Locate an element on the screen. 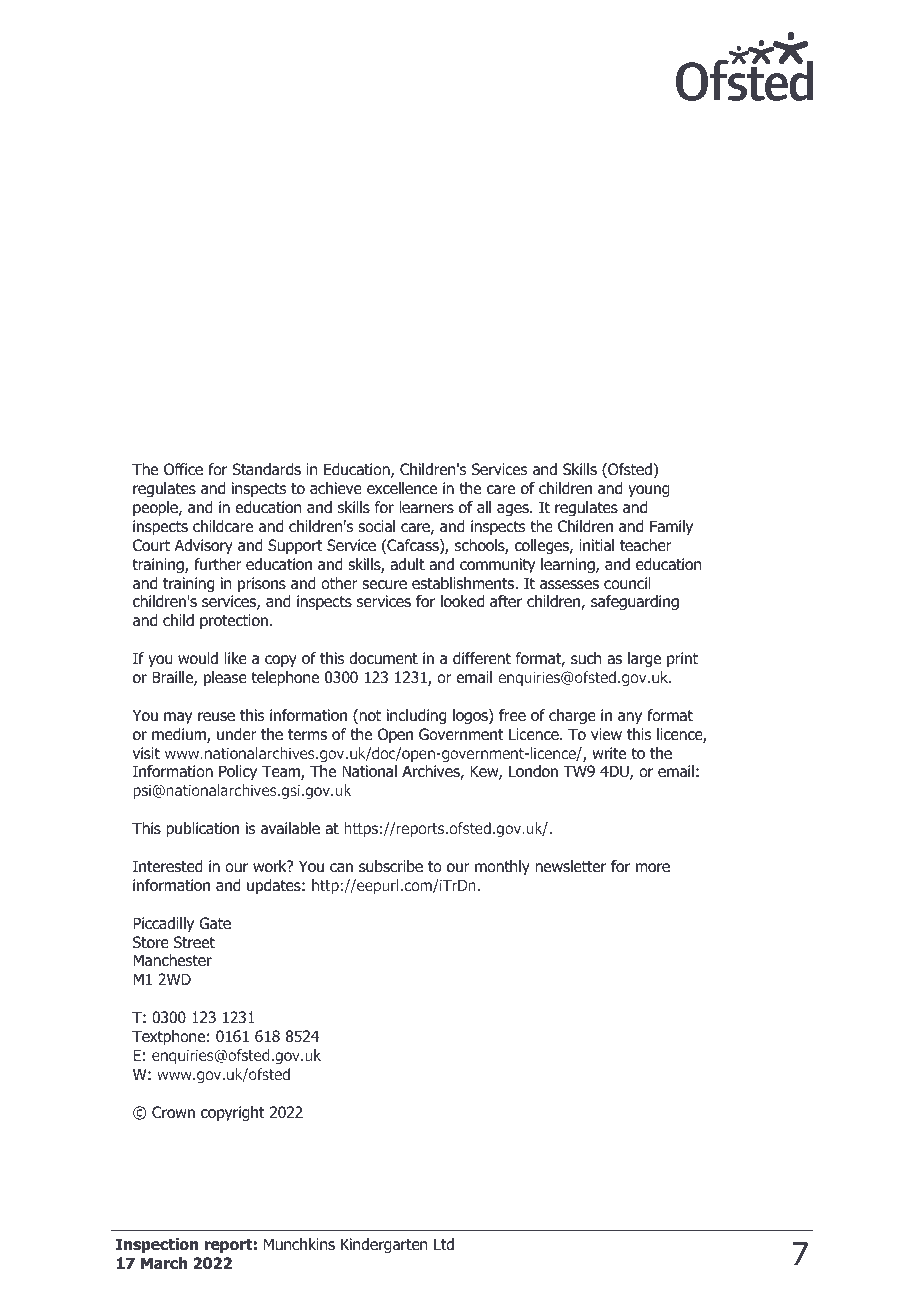 This screenshot has height=1310, width=924. Interested is located at coordinates (168, 866).
